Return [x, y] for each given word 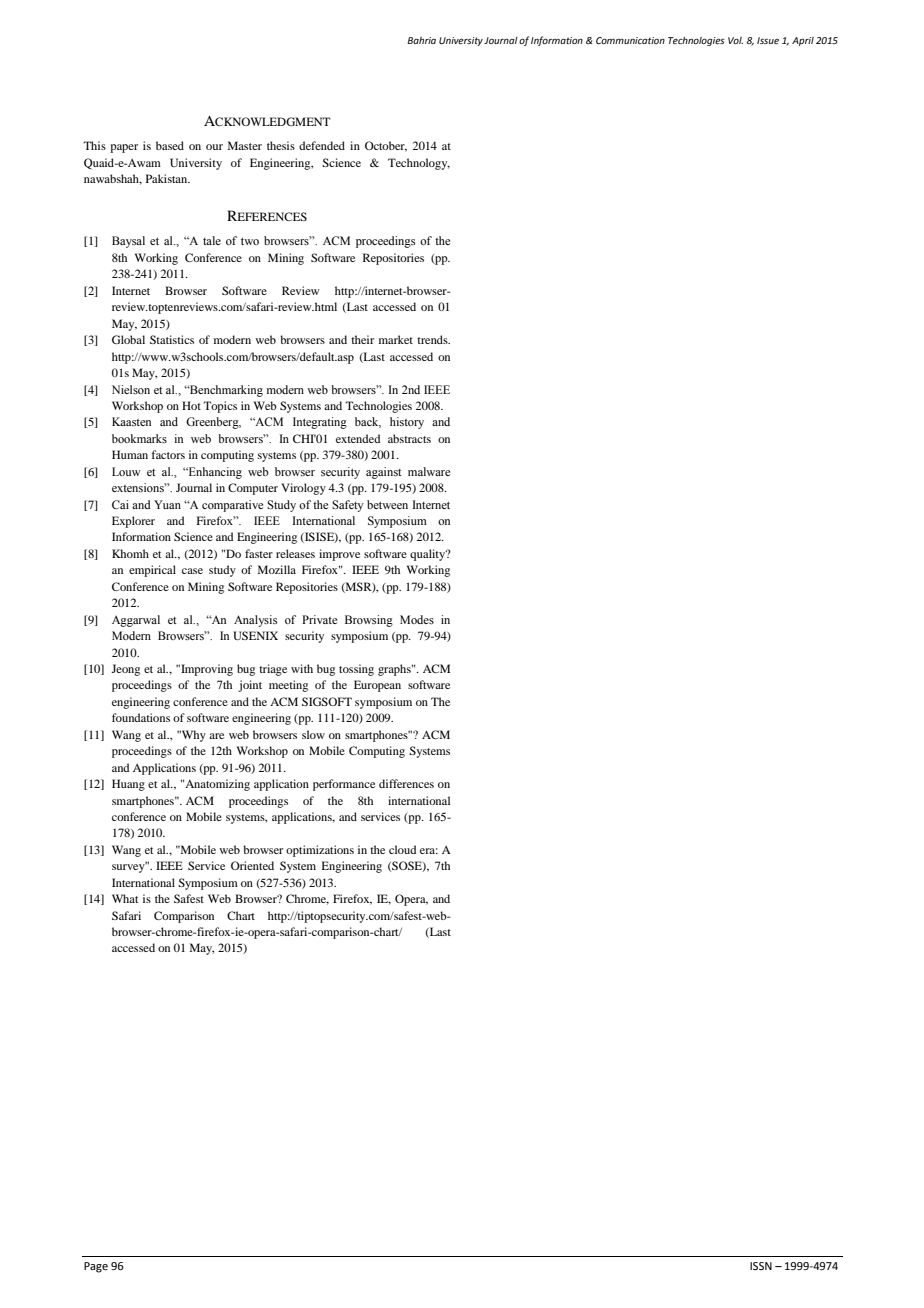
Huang [128, 785]
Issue [768, 40]
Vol [735, 40]
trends [433, 339]
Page [96, 1267]
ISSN [761, 1266]
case [192, 571]
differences [406, 783]
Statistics [172, 339]
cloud [402, 849]
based [170, 145]
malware [429, 471]
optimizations [320, 851]
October [386, 146]
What [125, 898]
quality [429, 555]
